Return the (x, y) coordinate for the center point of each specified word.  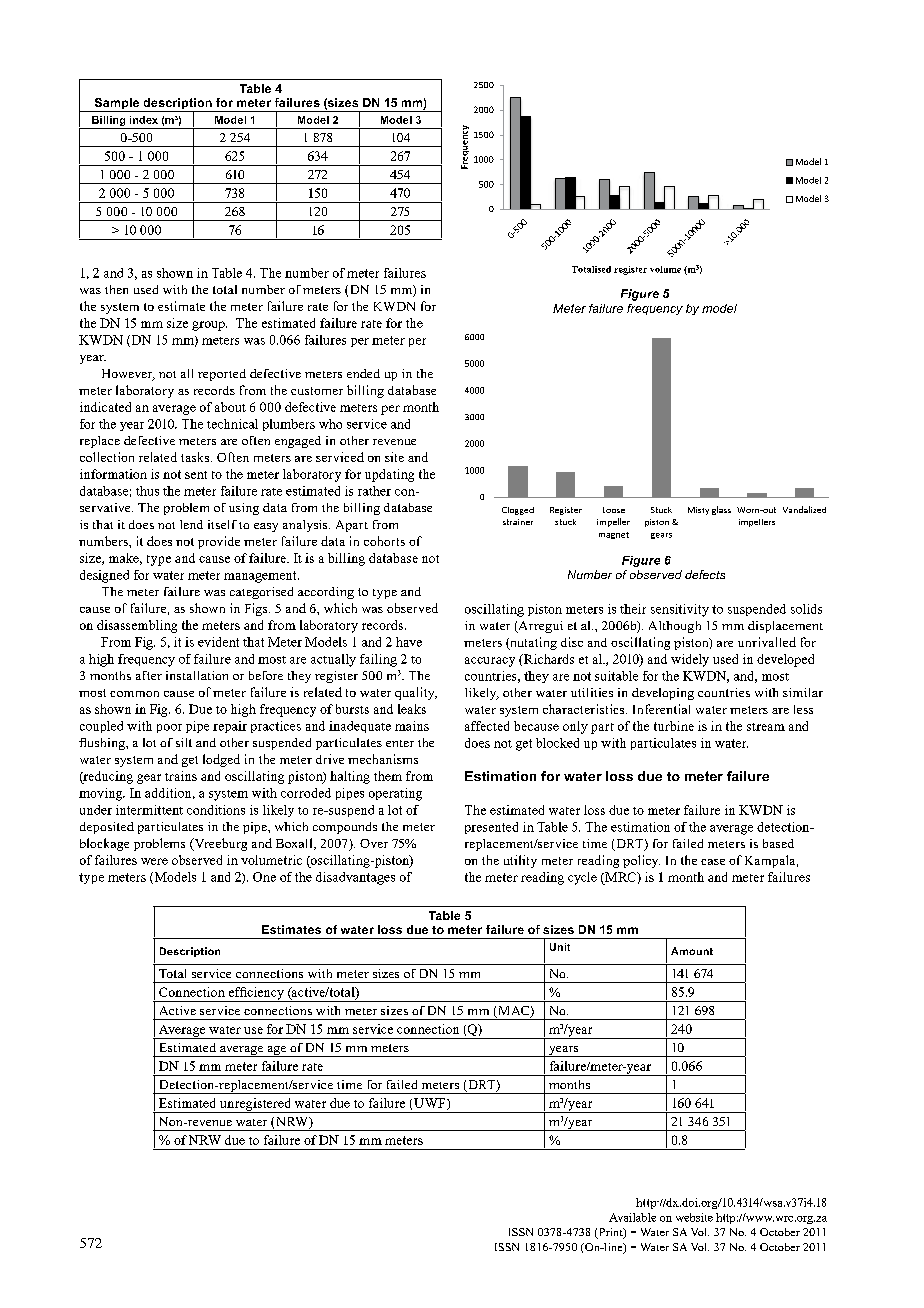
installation (197, 675)
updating (389, 475)
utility (520, 861)
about (230, 407)
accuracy (490, 662)
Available (632, 1217)
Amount (692, 951)
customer (317, 391)
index (144, 120)
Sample (117, 105)
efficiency (256, 994)
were (154, 861)
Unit (560, 947)
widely (690, 660)
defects (705, 574)
